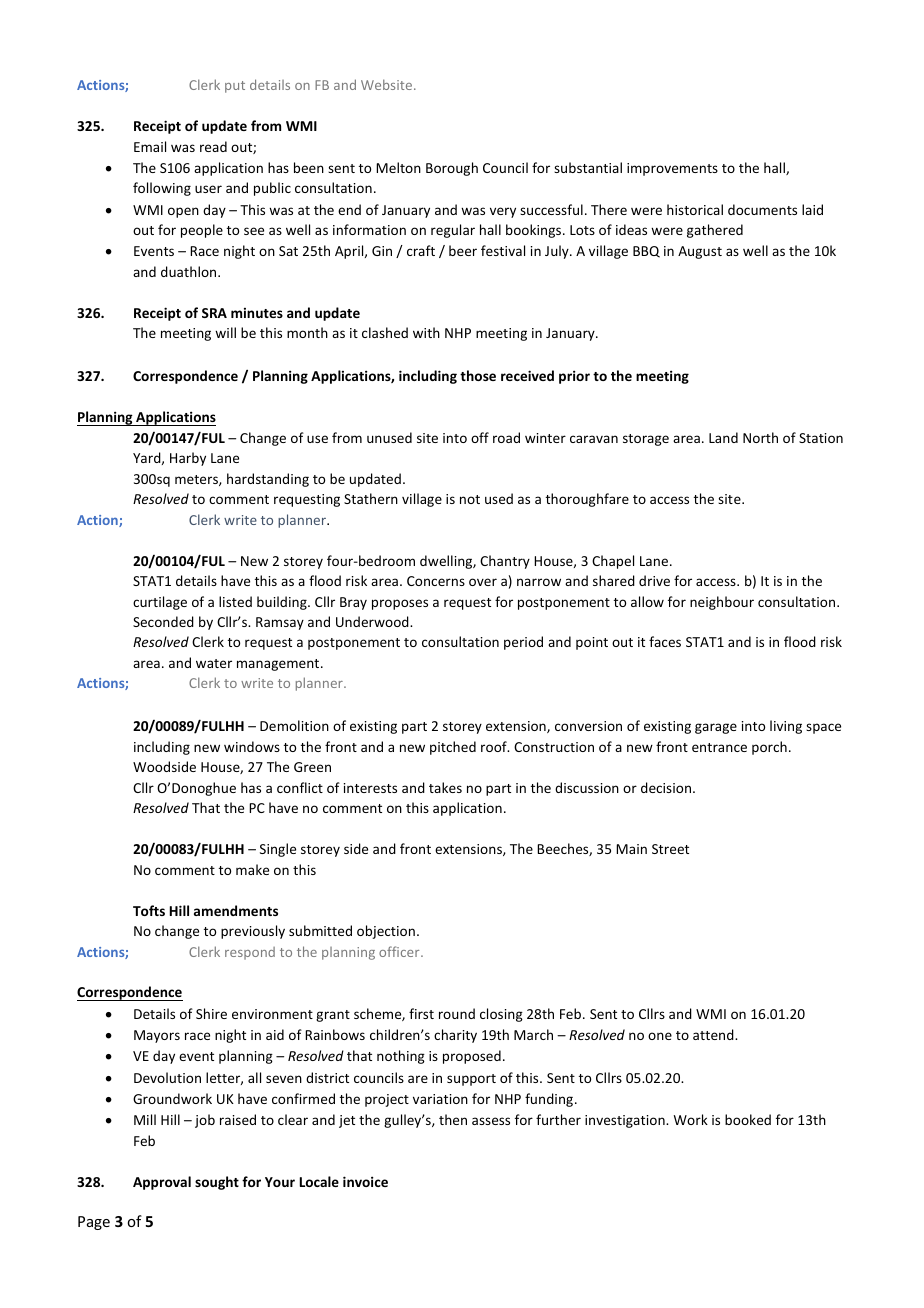  I want to click on attend, so click(714, 1034).
